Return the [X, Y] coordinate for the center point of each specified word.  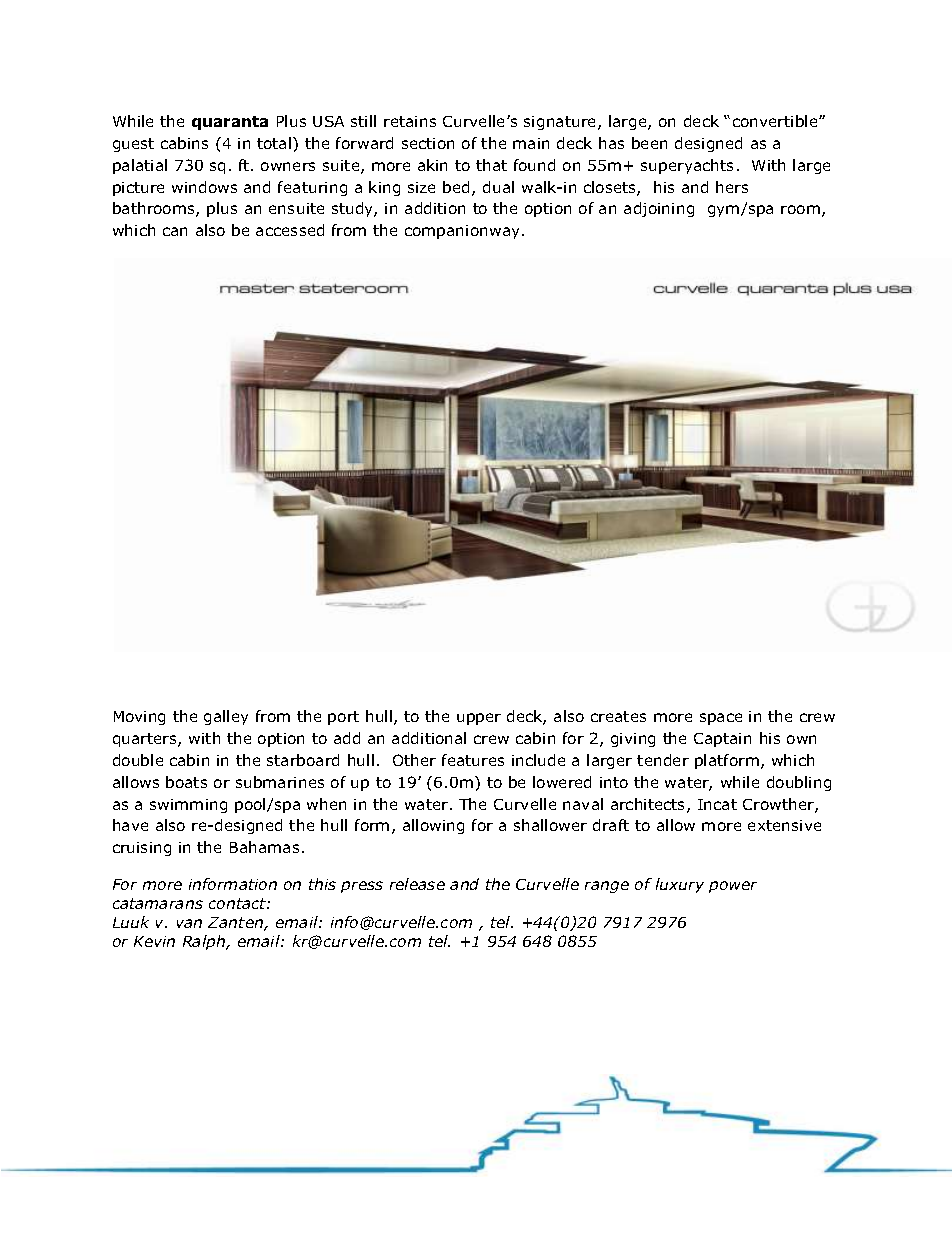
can [175, 231]
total [275, 143]
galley [226, 717]
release [417, 884]
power [733, 887]
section [428, 143]
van [189, 923]
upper [479, 719]
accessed [290, 230]
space [721, 719]
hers [732, 187]
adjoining [659, 209]
